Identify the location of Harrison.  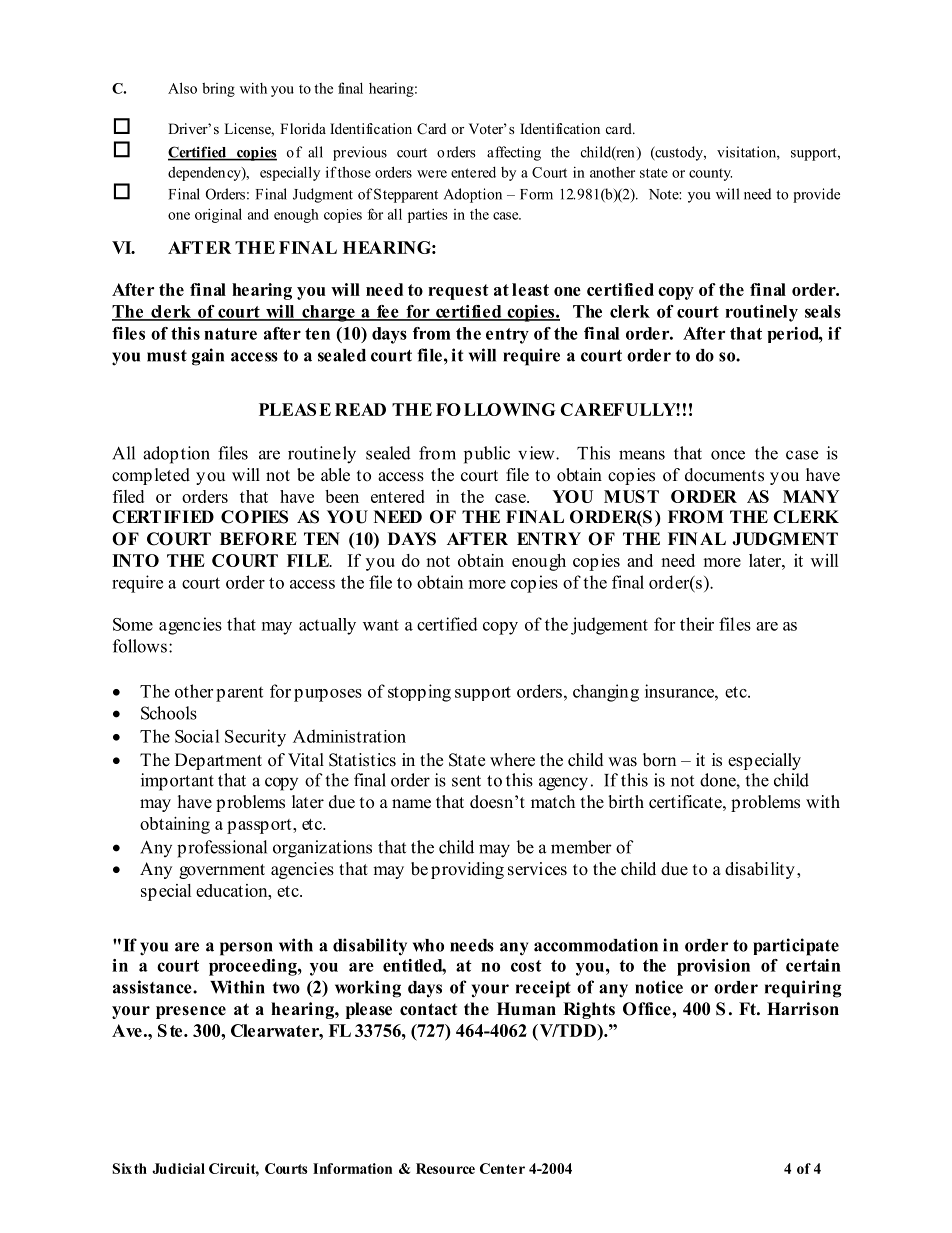
(803, 1009).
